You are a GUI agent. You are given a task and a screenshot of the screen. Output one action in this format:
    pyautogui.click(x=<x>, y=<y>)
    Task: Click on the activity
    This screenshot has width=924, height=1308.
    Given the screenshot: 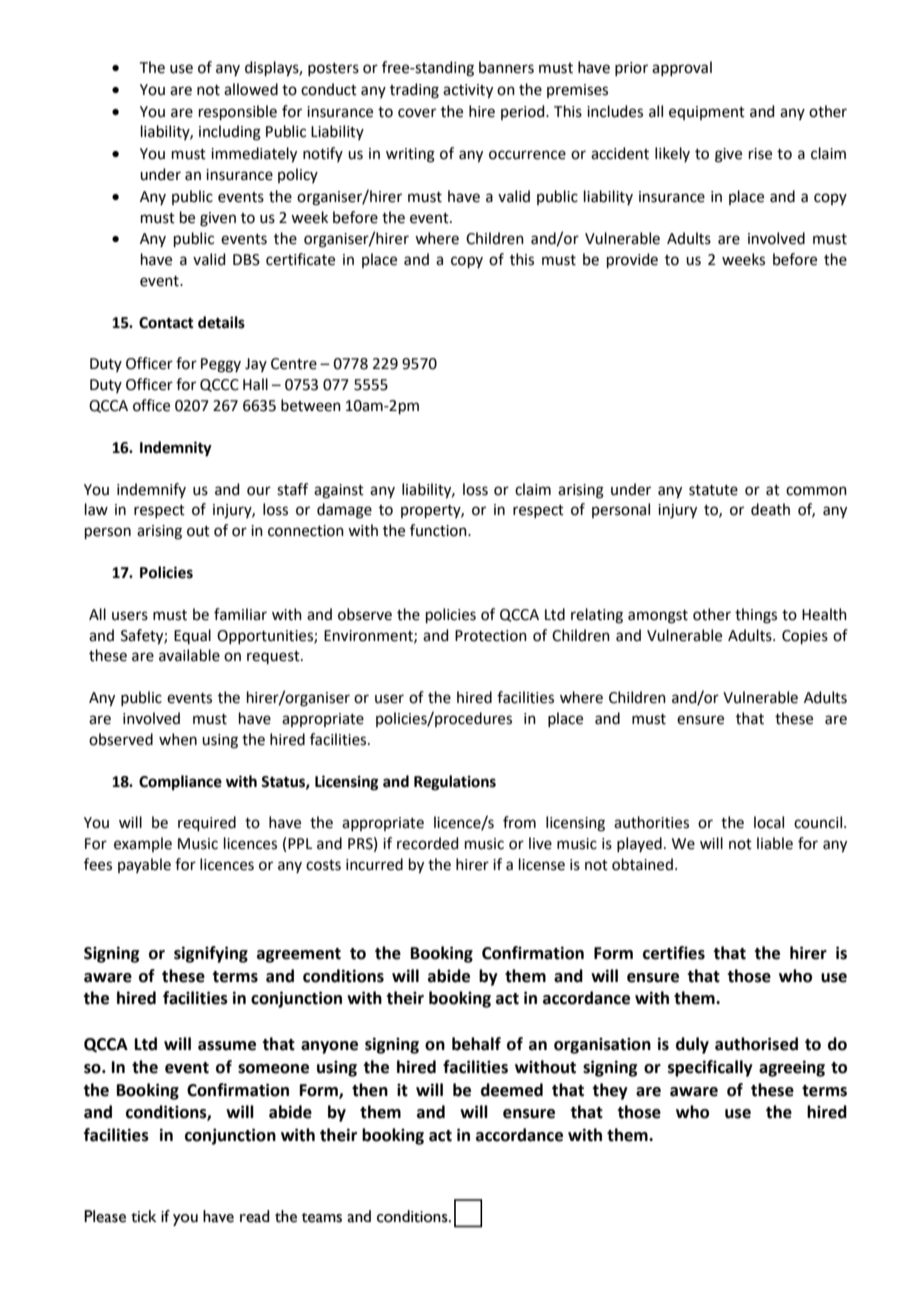 What is the action you would take?
    pyautogui.click(x=468, y=91)
